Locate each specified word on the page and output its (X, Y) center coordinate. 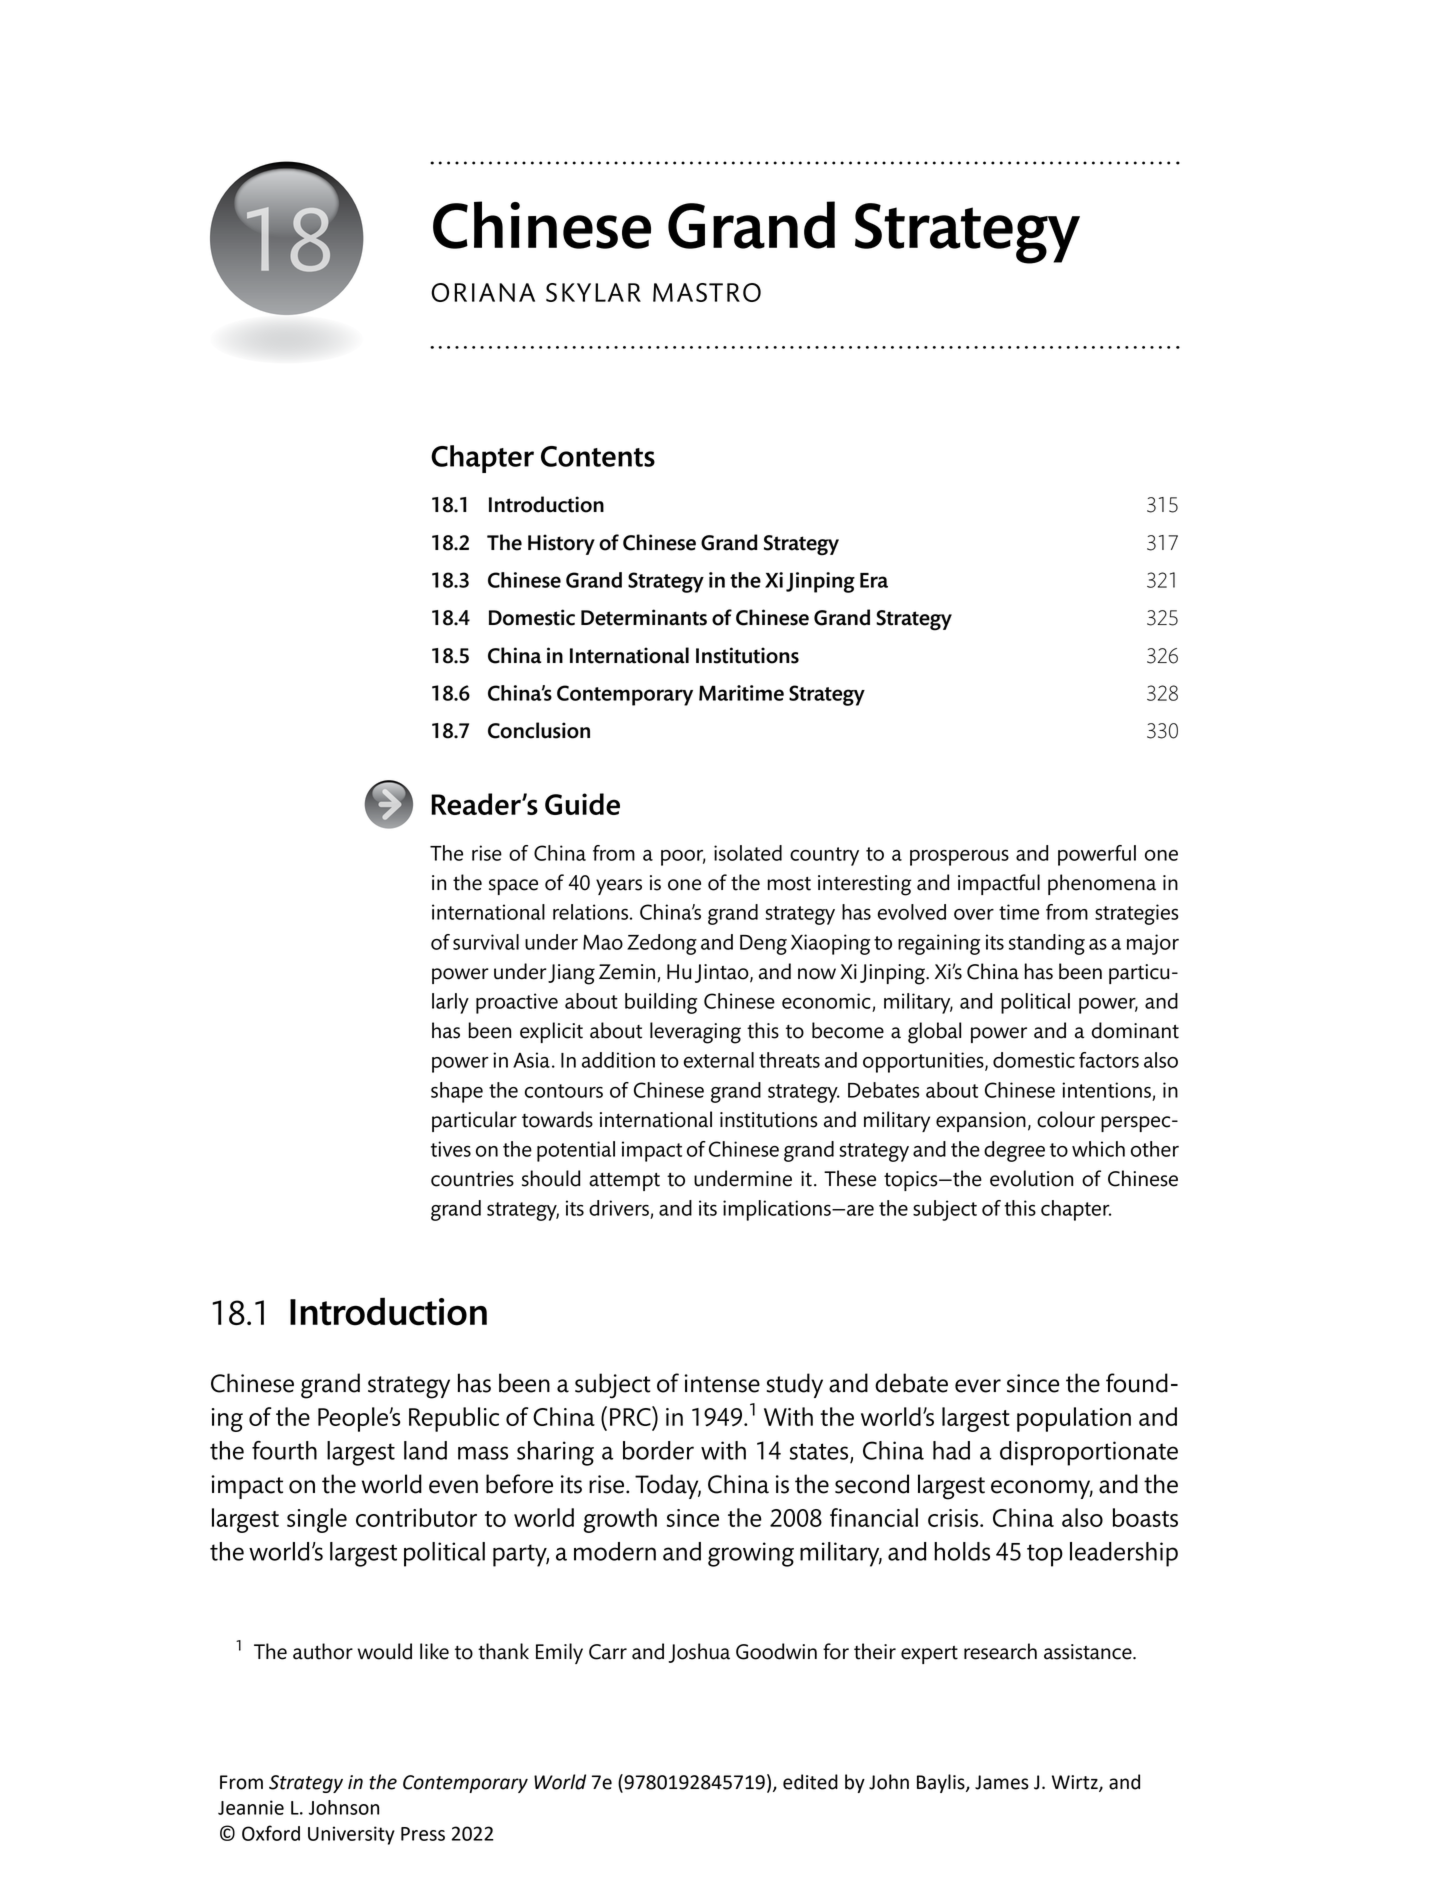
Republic (454, 1419)
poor (683, 858)
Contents (598, 456)
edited (810, 1782)
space (513, 887)
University (351, 1835)
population (1074, 1419)
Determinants (644, 617)
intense (722, 1383)
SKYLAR (593, 292)
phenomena (1102, 884)
